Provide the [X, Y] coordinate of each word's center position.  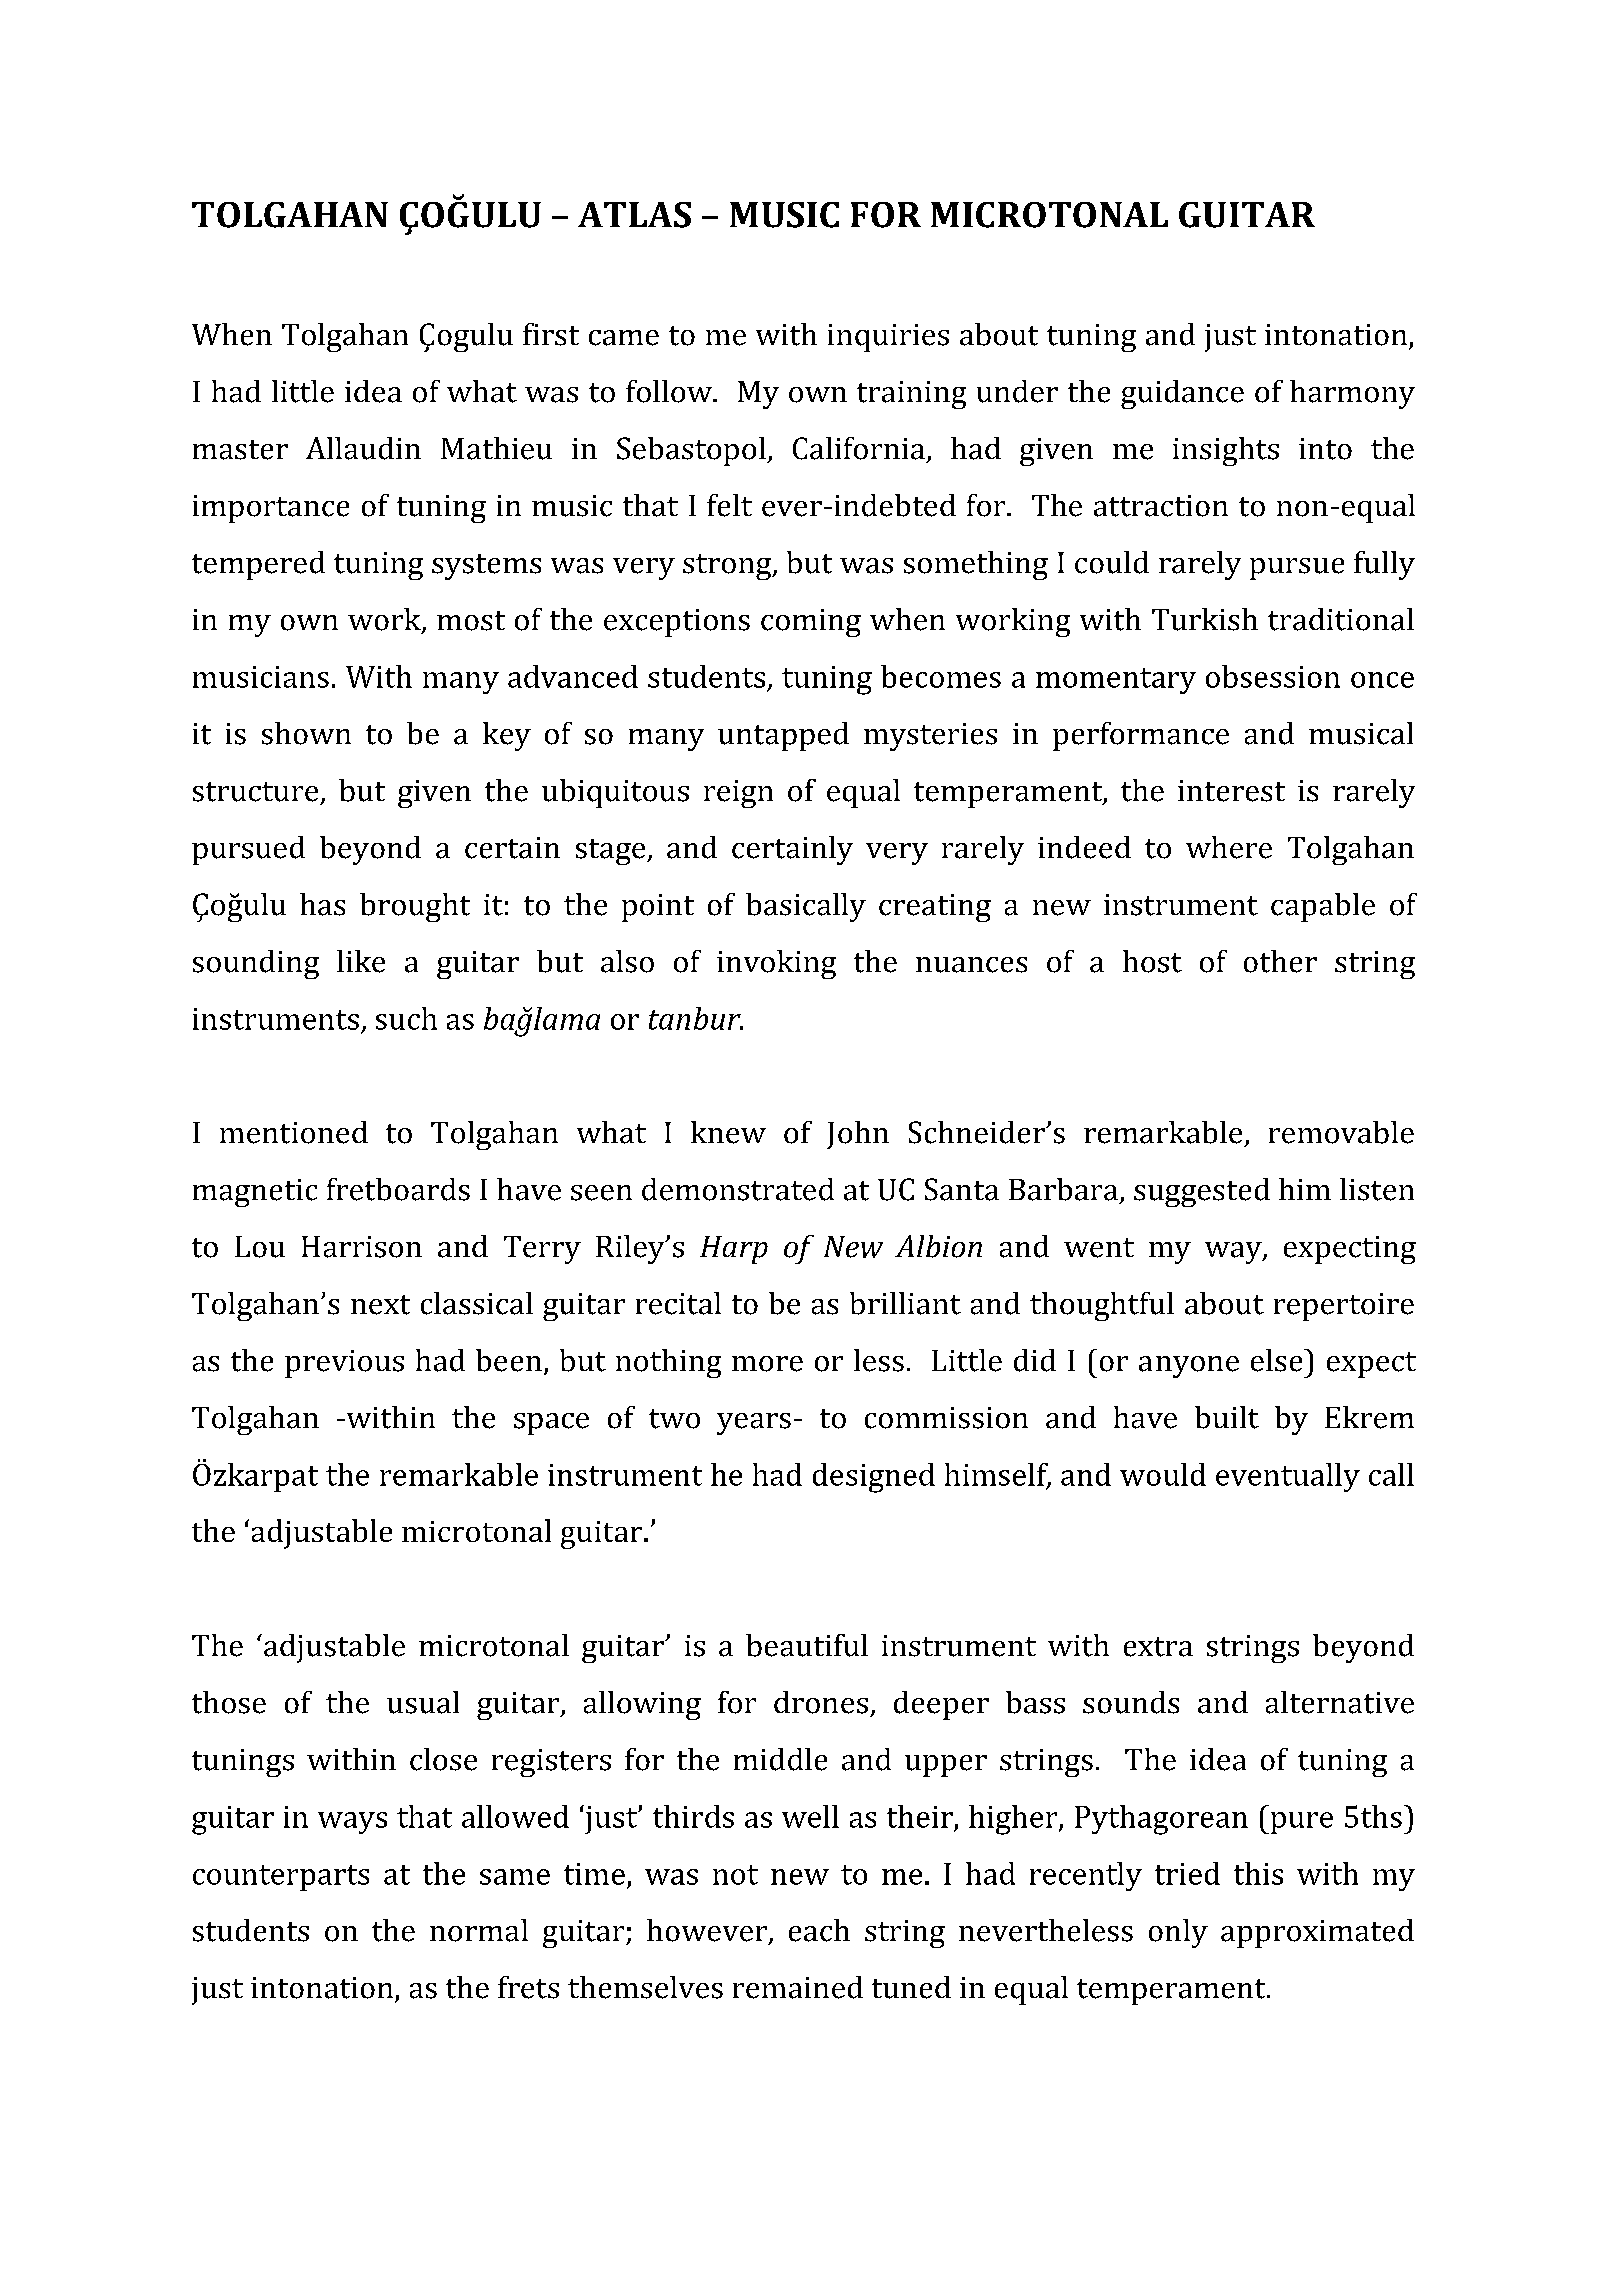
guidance [1182, 394]
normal [479, 1930]
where [1229, 847]
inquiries [888, 338]
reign [738, 794]
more [767, 1364]
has [322, 904]
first [551, 334]
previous [344, 1364]
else [1278, 1360]
